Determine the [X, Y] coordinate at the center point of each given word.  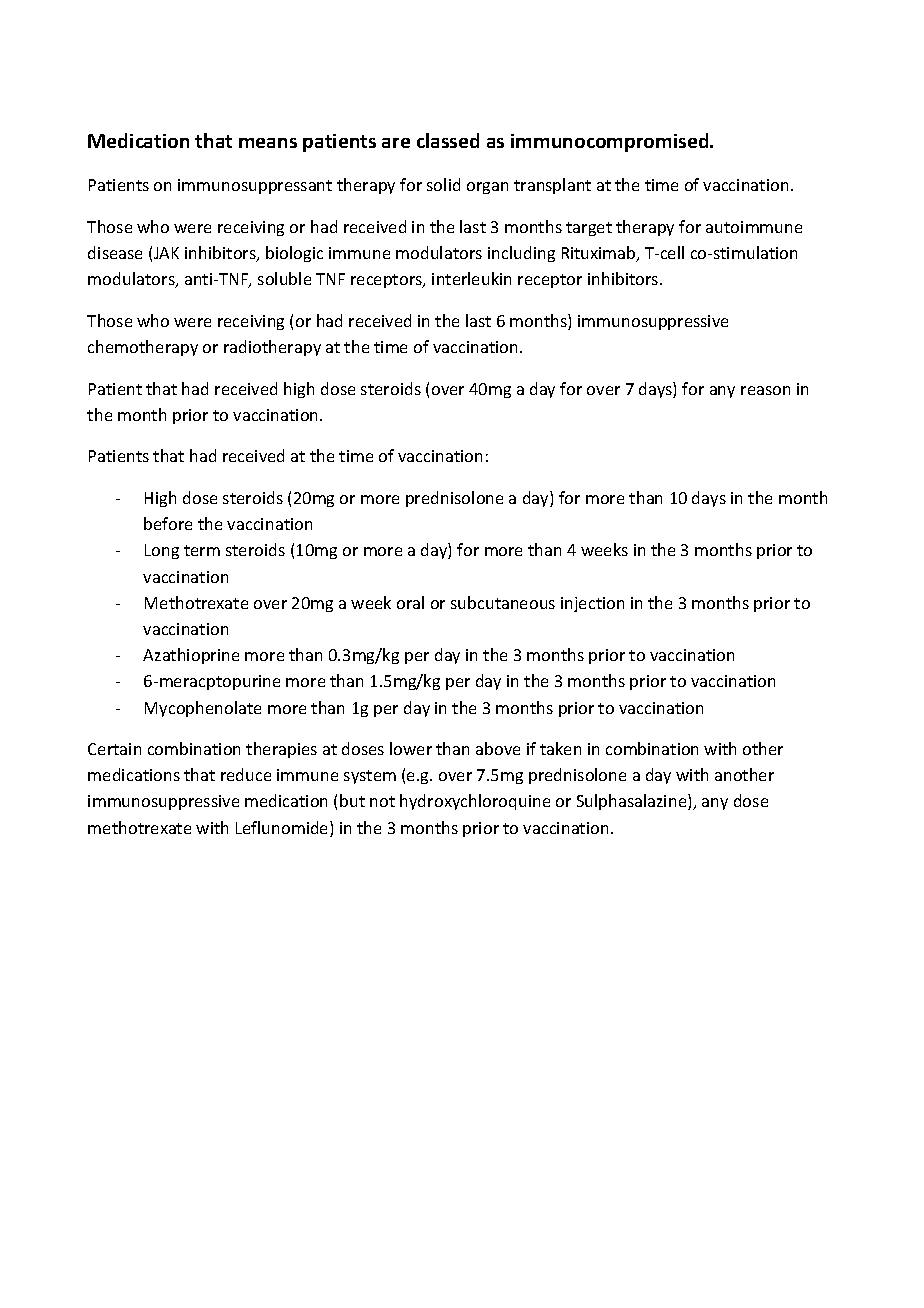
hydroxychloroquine [475, 802]
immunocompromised [611, 142]
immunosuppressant [255, 186]
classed [448, 140]
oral [410, 602]
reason [765, 390]
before [168, 523]
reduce [246, 774]
